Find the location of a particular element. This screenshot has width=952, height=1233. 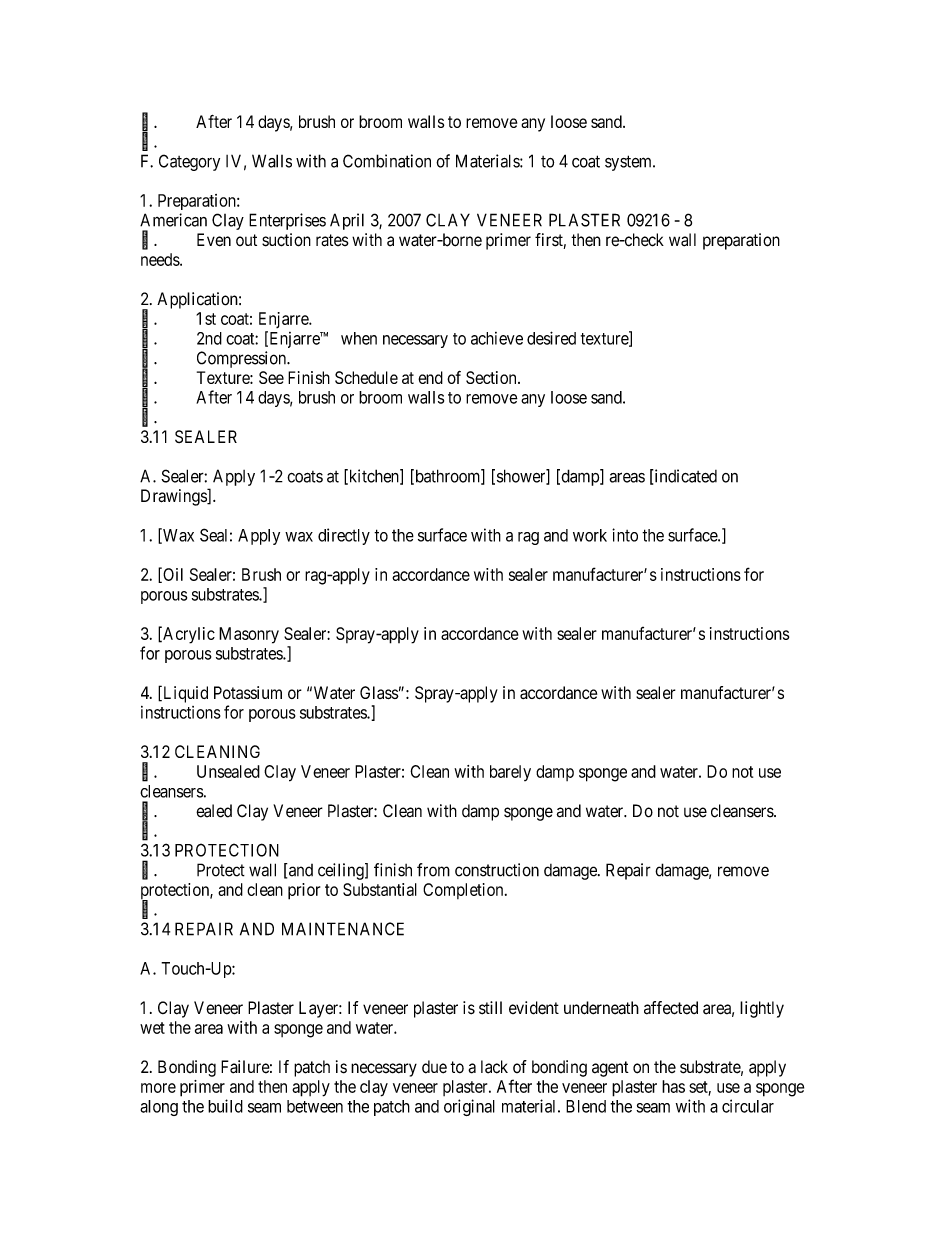

into is located at coordinates (625, 535).
